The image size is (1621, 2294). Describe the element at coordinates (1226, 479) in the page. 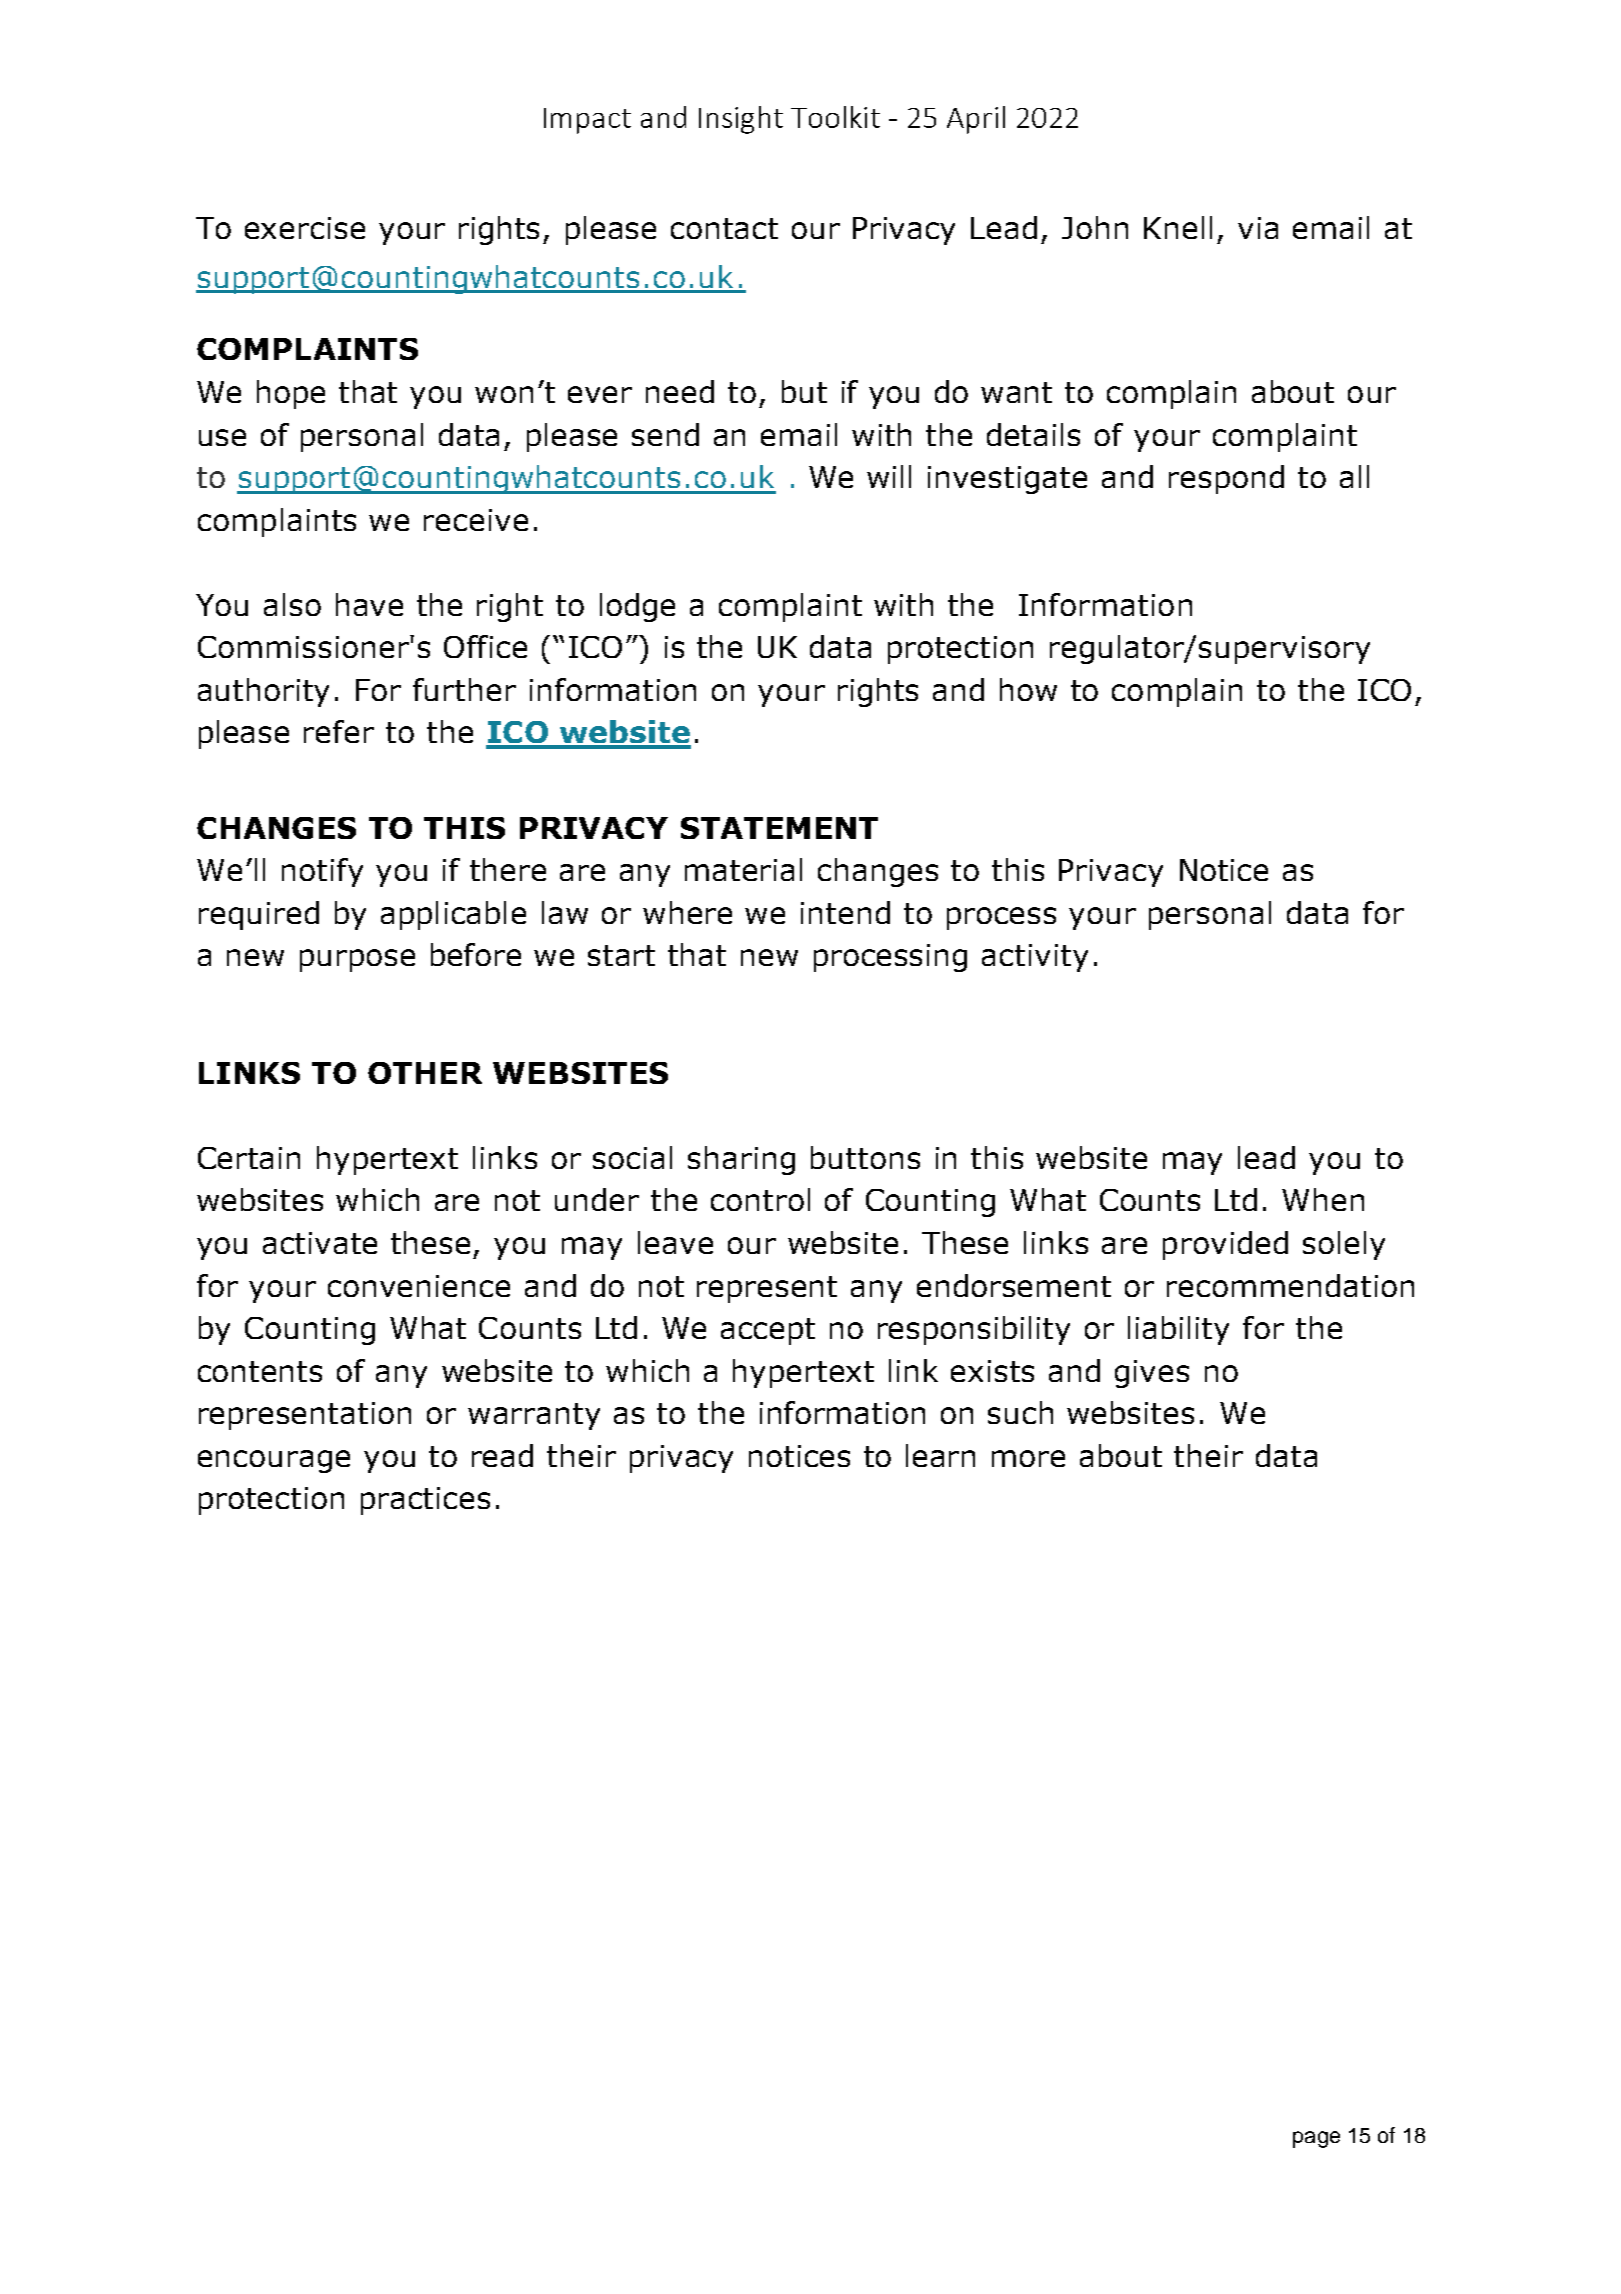

I see `respond` at that location.
